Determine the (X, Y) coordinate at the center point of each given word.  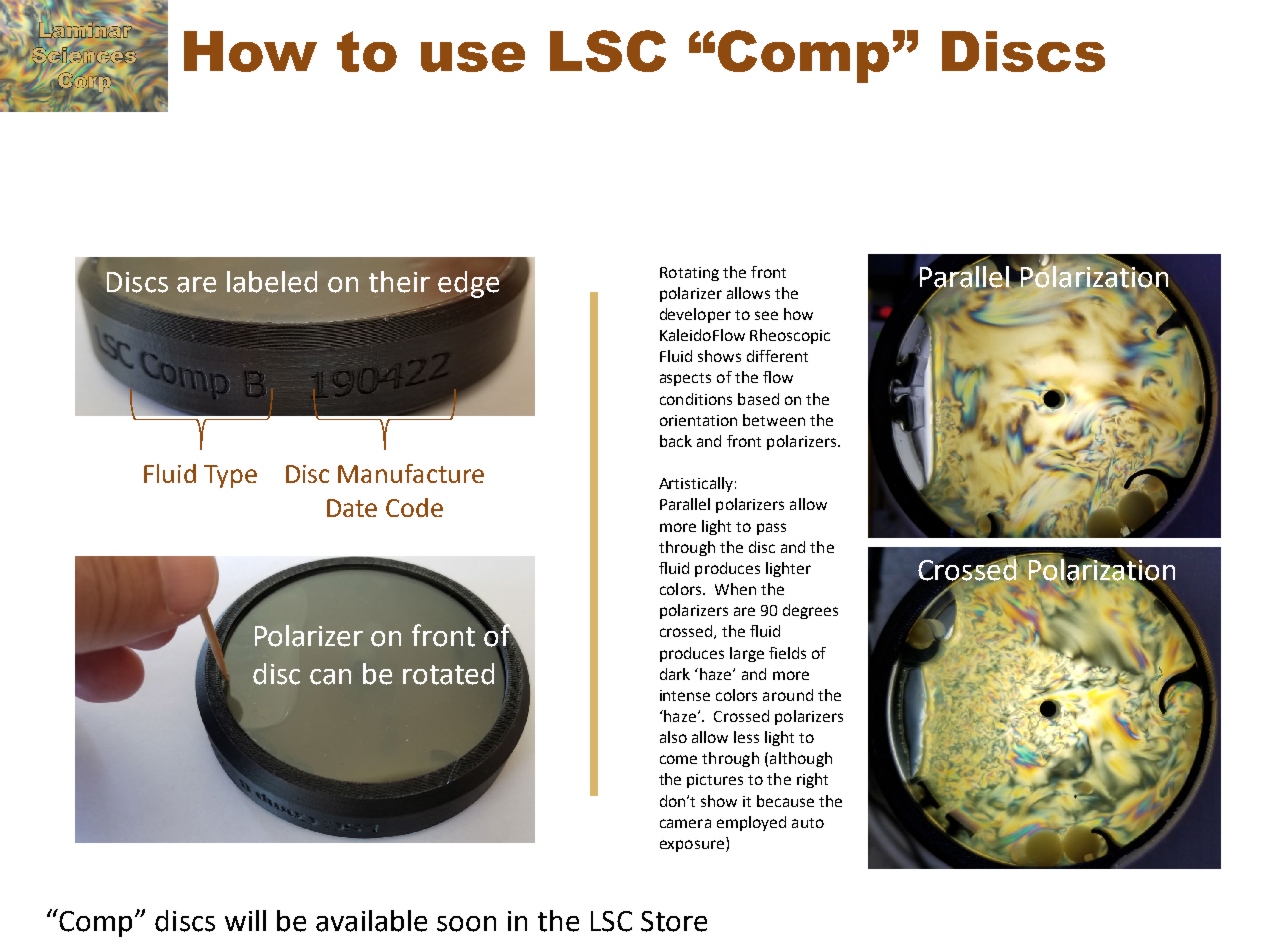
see (766, 315)
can (330, 677)
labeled (272, 282)
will (245, 920)
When (735, 589)
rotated (448, 674)
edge (468, 285)
